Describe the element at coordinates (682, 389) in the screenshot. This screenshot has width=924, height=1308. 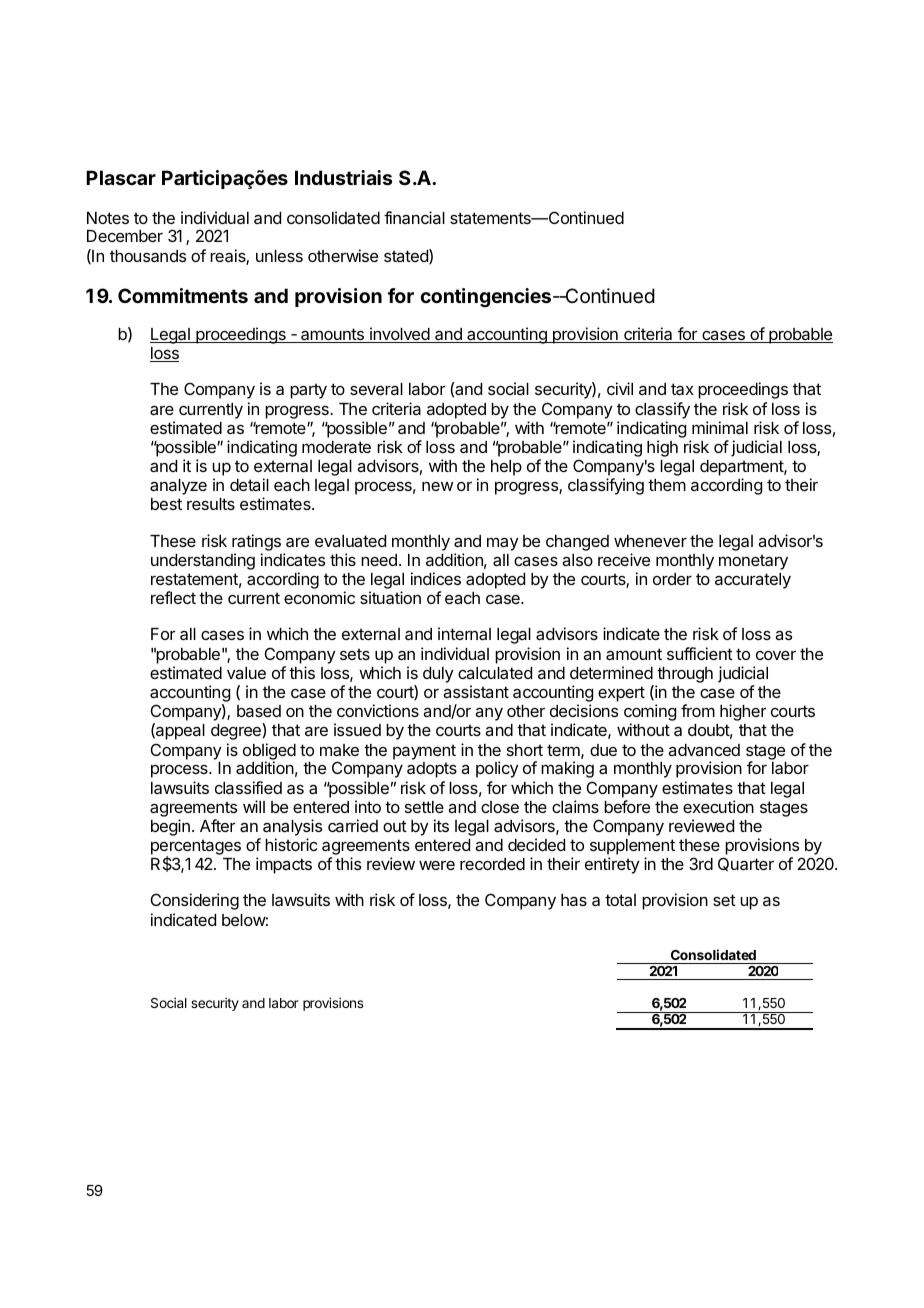
I see `tax` at that location.
